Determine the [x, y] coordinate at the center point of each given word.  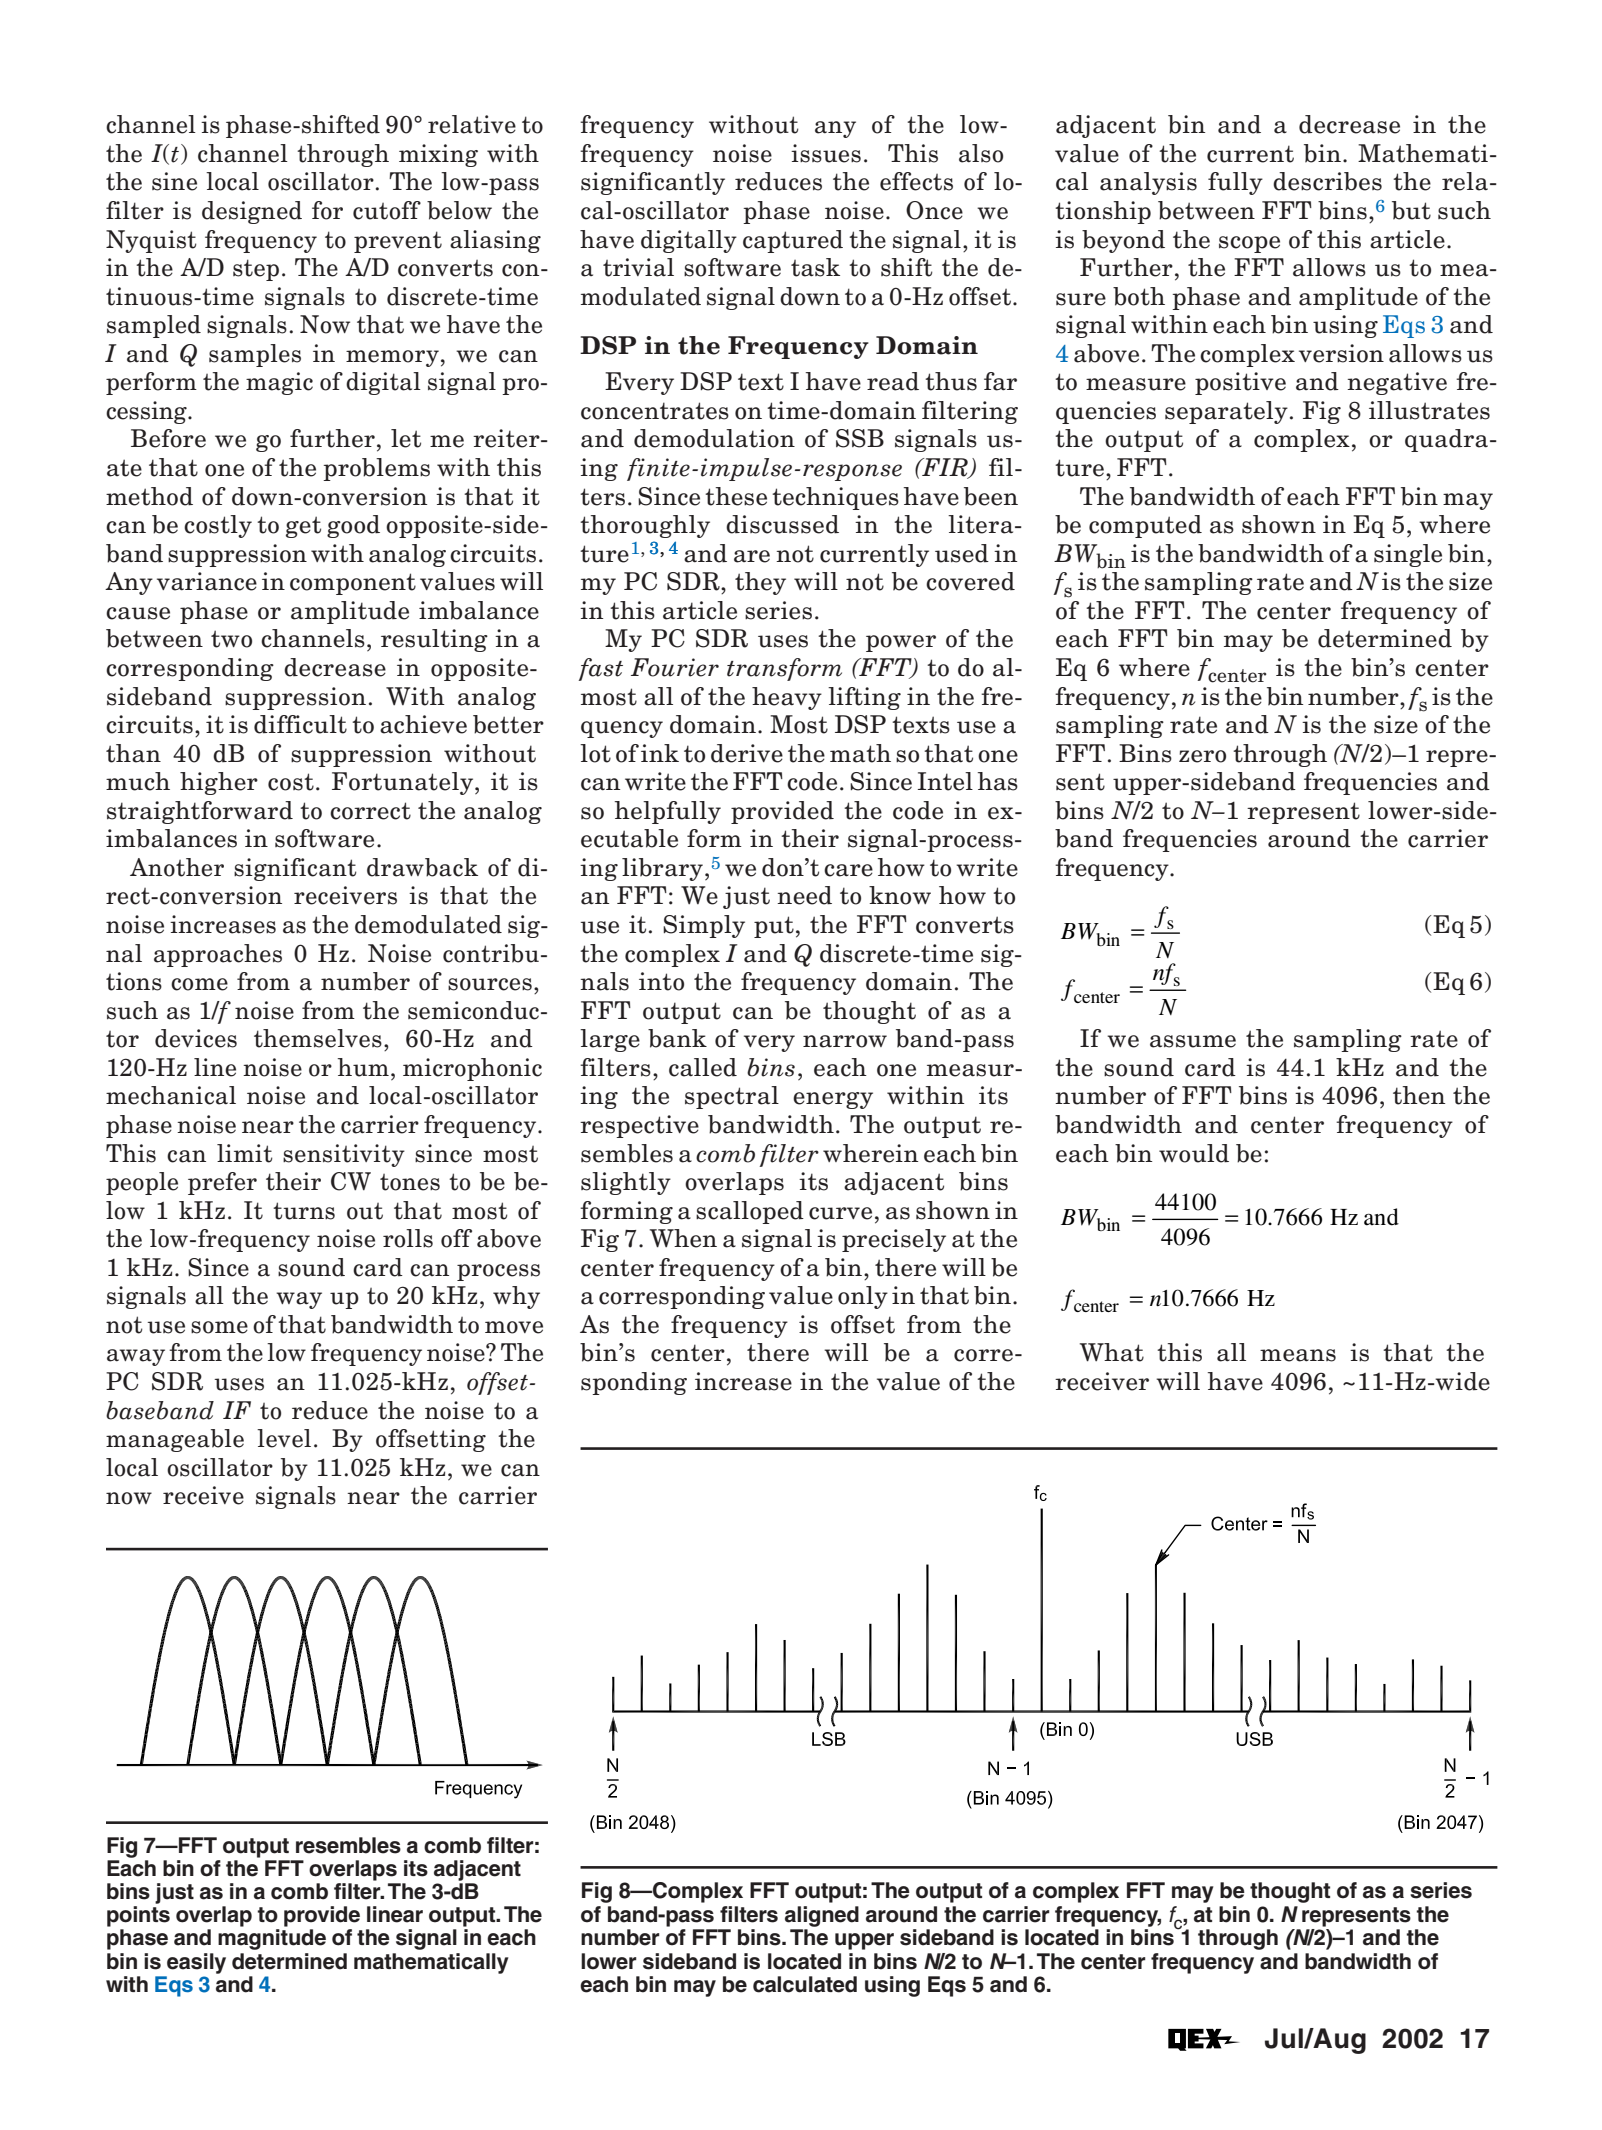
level [284, 1438]
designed [252, 212]
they [760, 583]
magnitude [272, 1939]
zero [1202, 756]
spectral [732, 1097]
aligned [822, 1916]
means [1298, 1355]
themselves [318, 1038]
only [863, 1297]
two [231, 639]
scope [1249, 244]
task [815, 267]
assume [1193, 1041]
